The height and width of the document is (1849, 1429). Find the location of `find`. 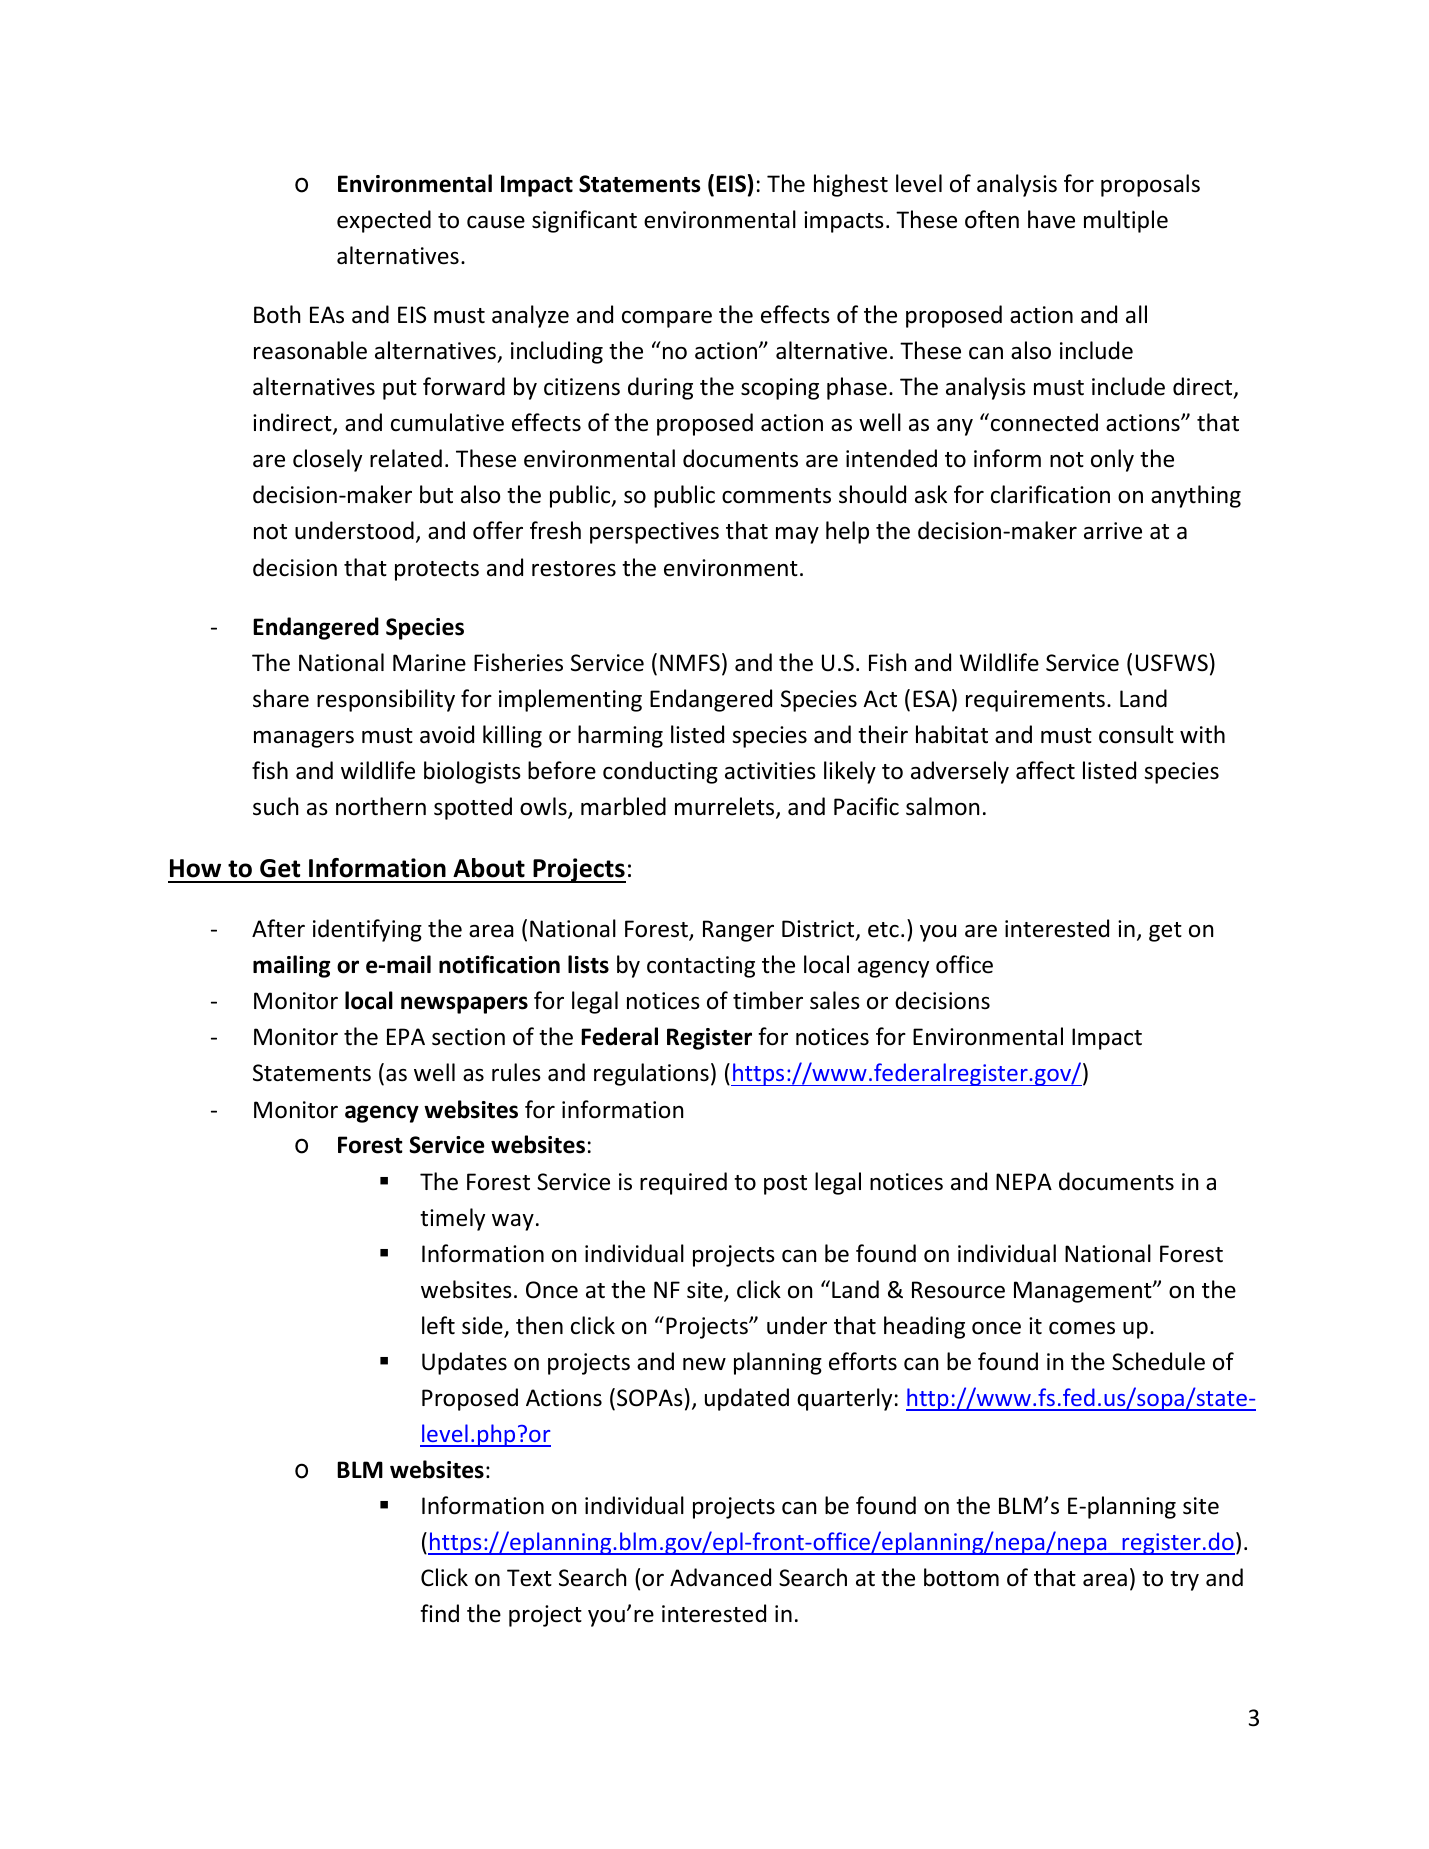

find is located at coordinates (439, 1613).
